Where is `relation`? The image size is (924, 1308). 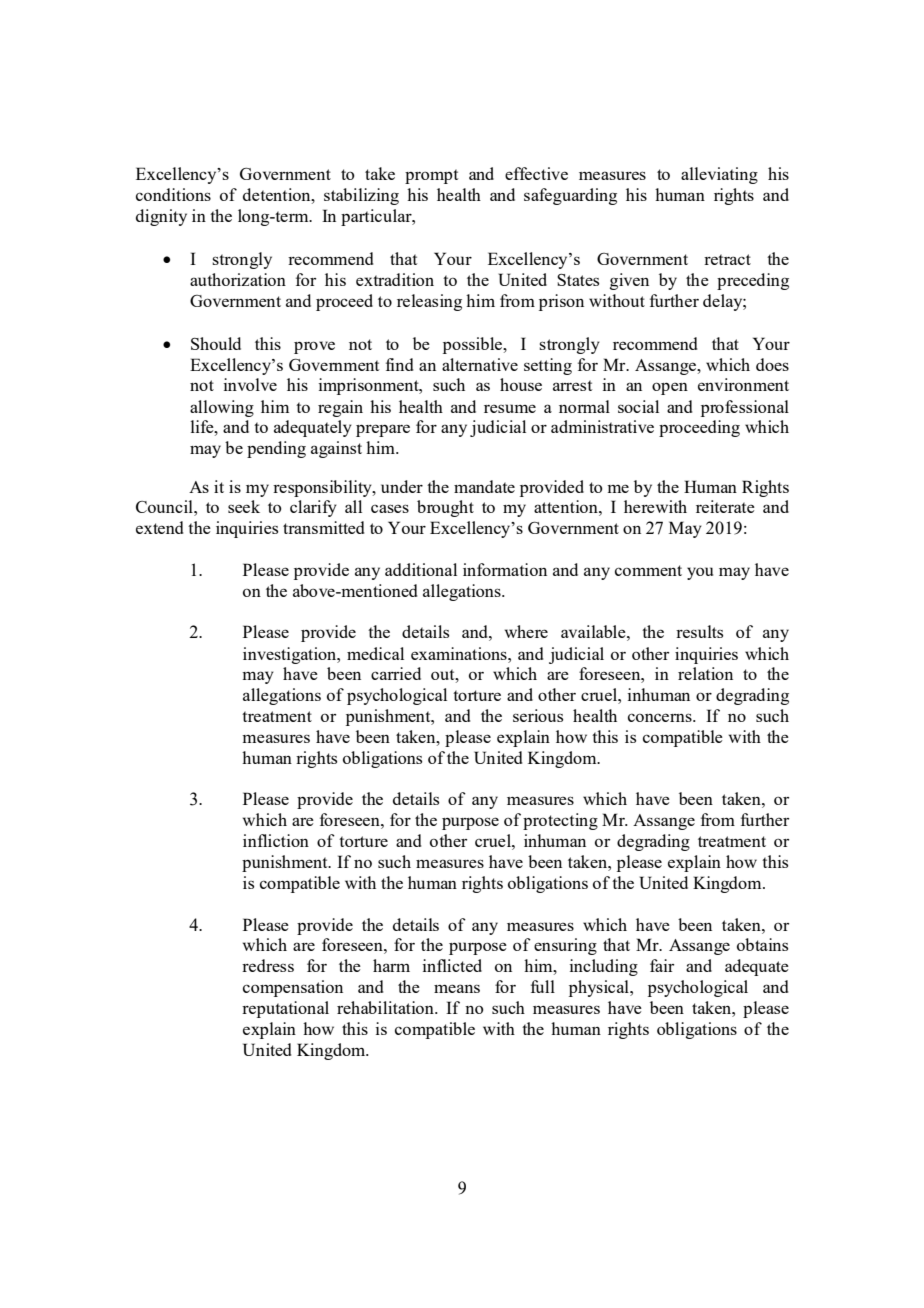
relation is located at coordinates (705, 673).
